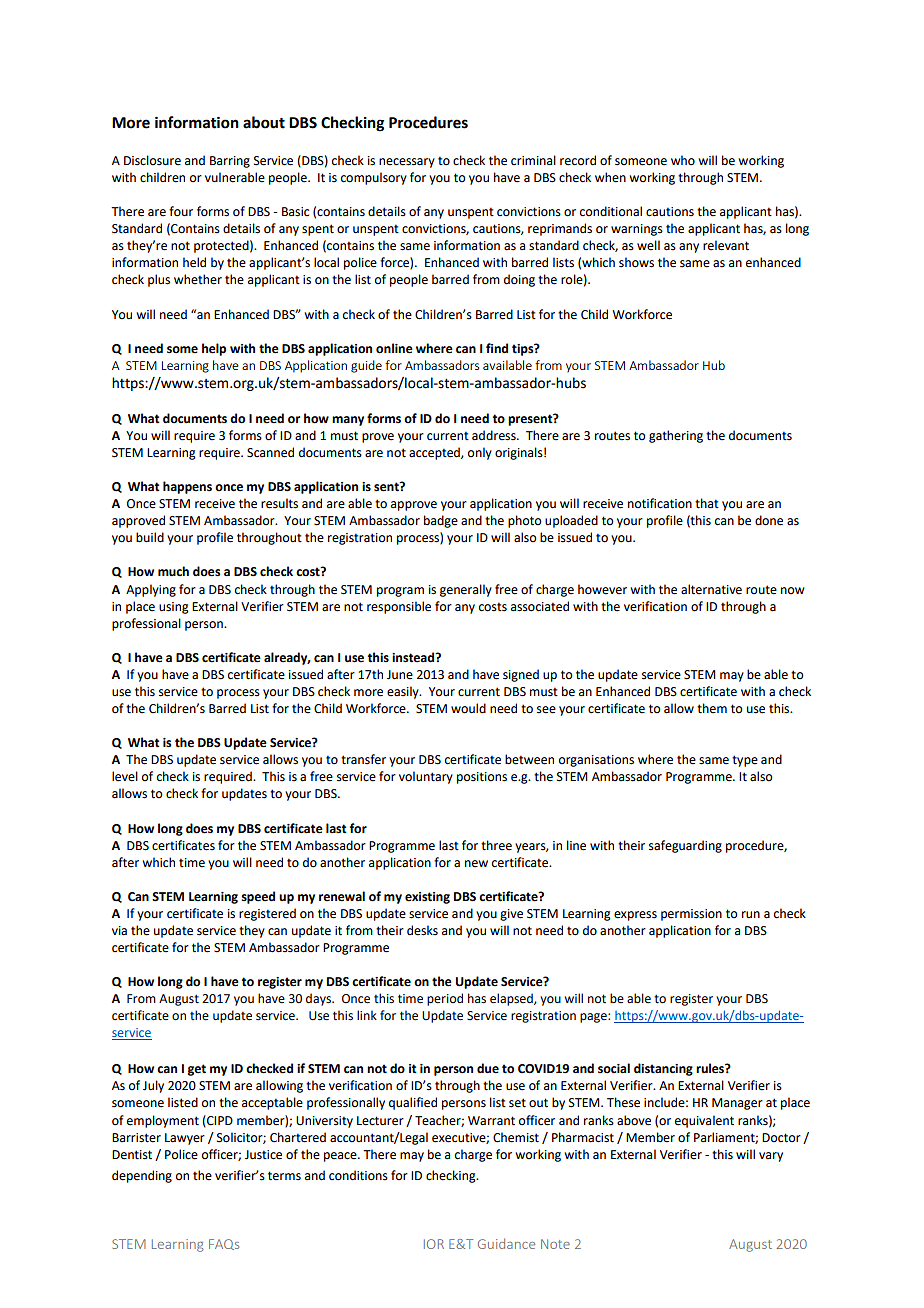  I want to click on safeguarding, so click(685, 846).
